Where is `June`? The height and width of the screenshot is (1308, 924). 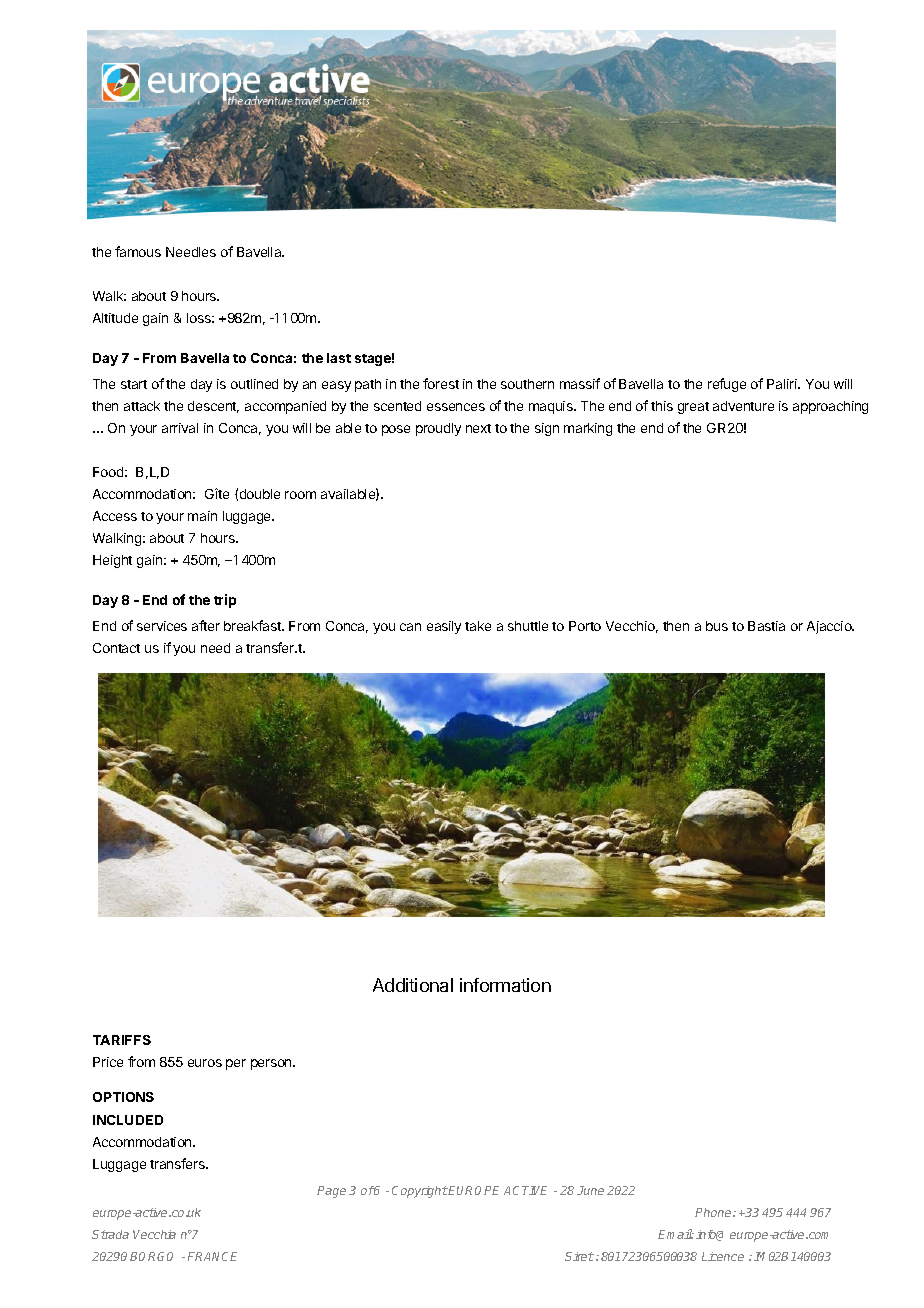 June is located at coordinates (590, 1190).
